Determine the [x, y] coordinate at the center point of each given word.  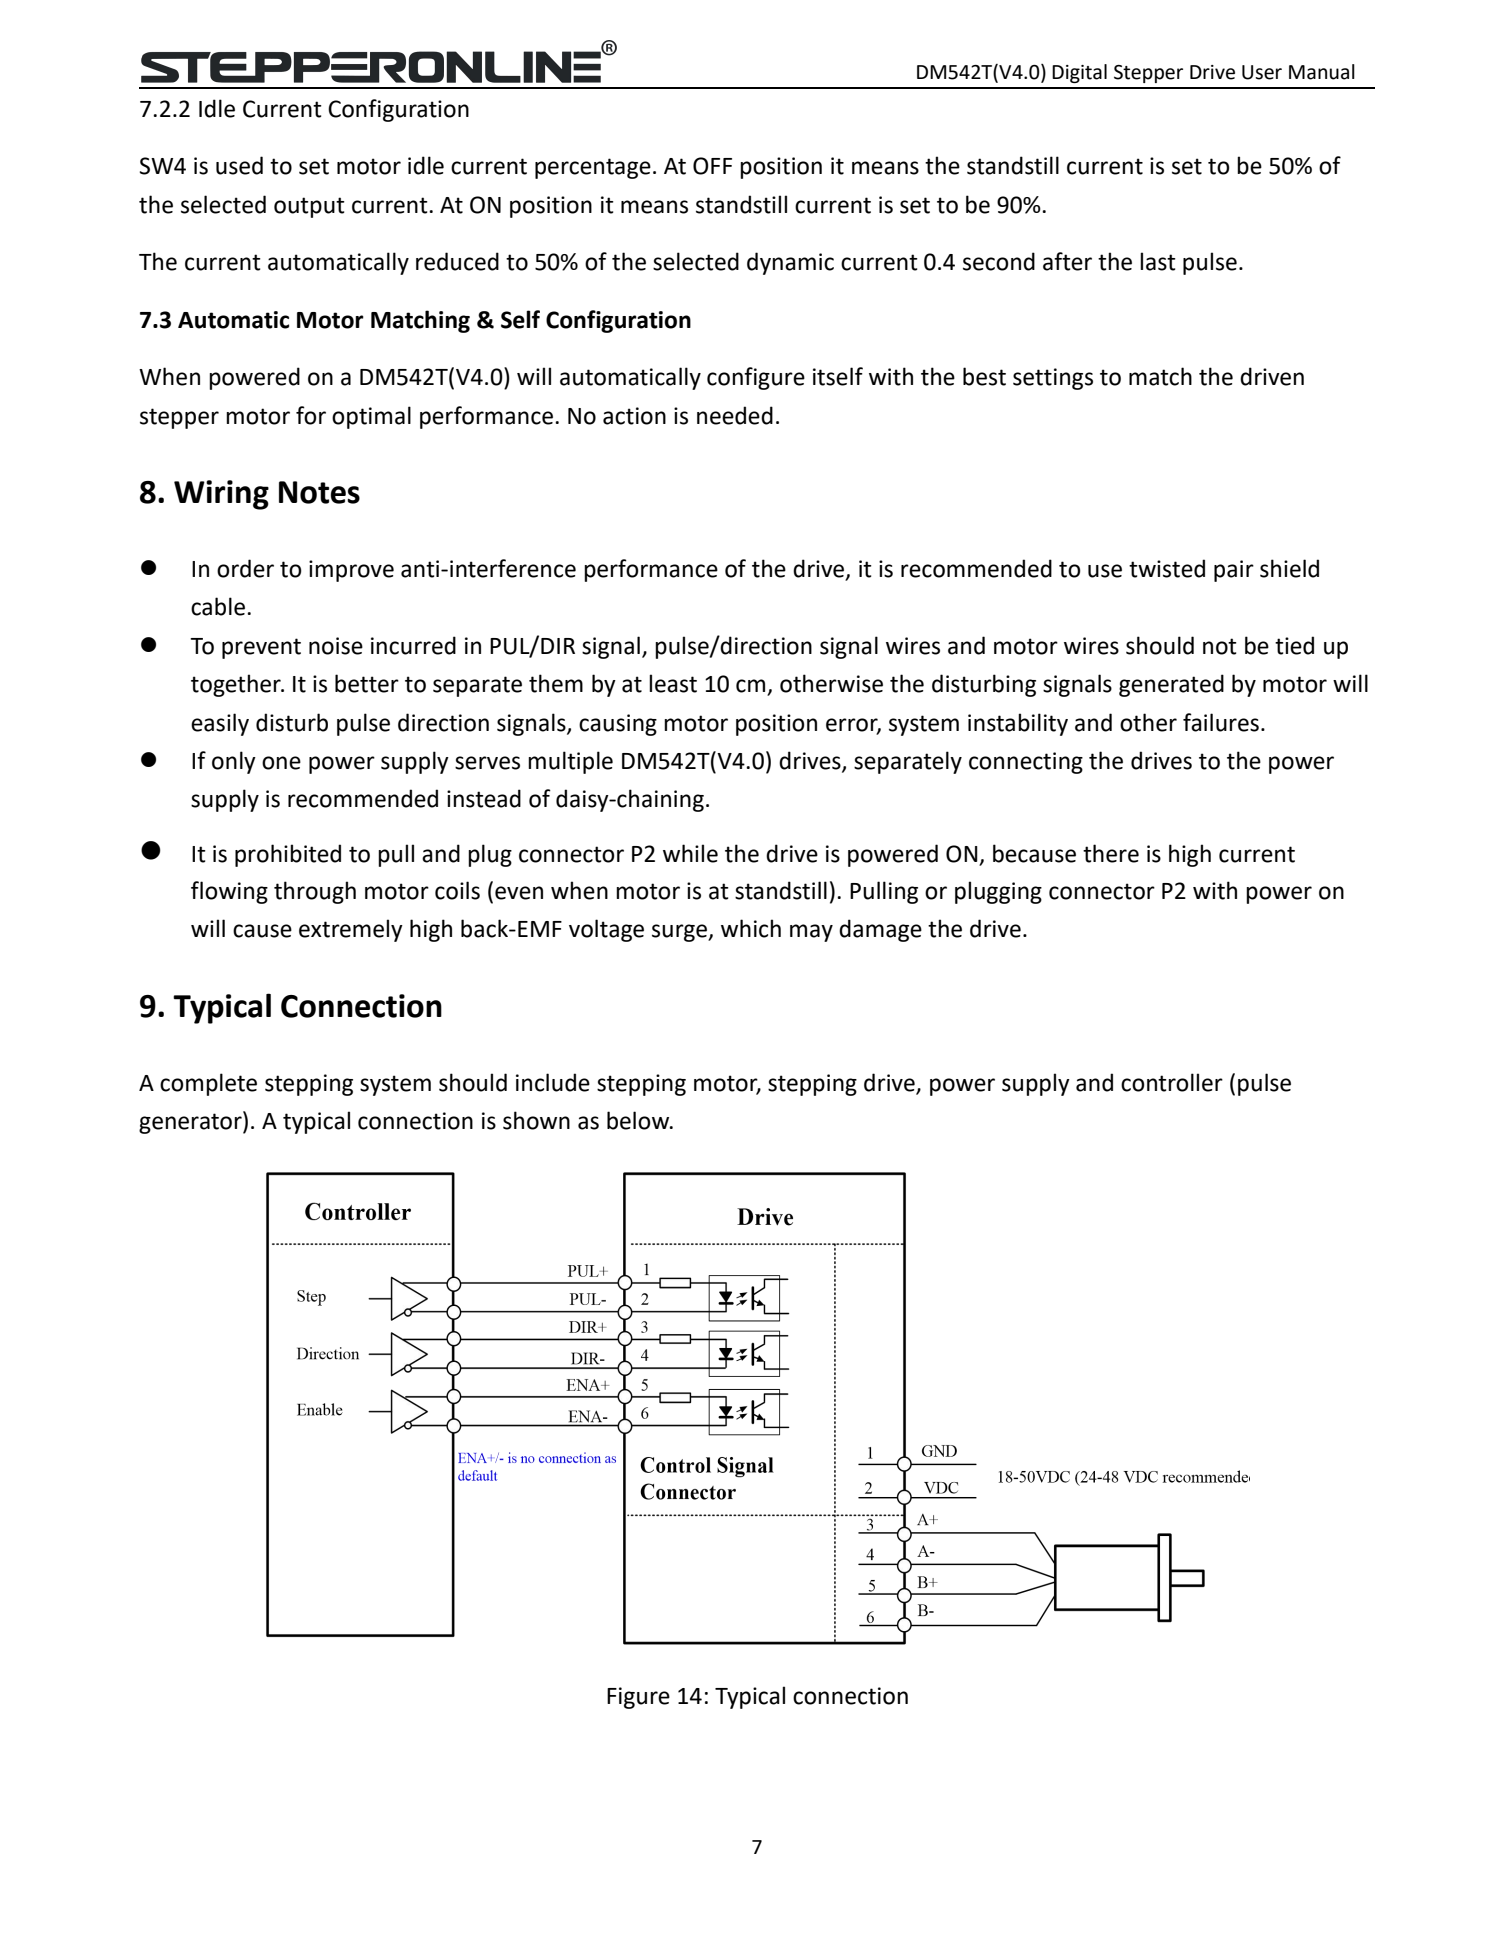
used [239, 165]
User [1262, 72]
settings [1053, 379]
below [639, 1120]
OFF [712, 166]
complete [208, 1084]
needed [735, 415]
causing [618, 725]
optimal [371, 417]
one [281, 763]
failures [1221, 722]
